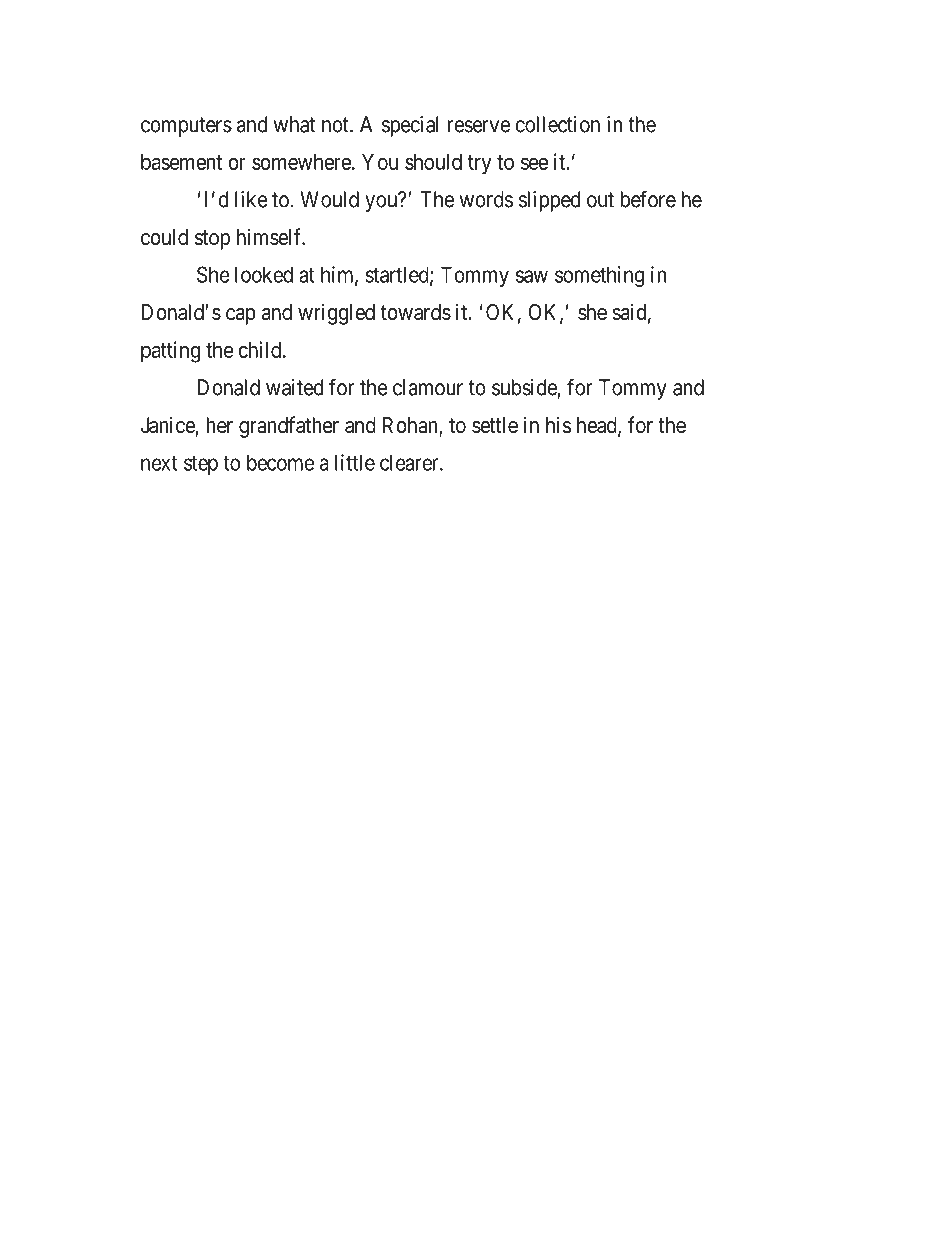 The height and width of the page is (1233, 952). I want to click on subside, so click(524, 387).
